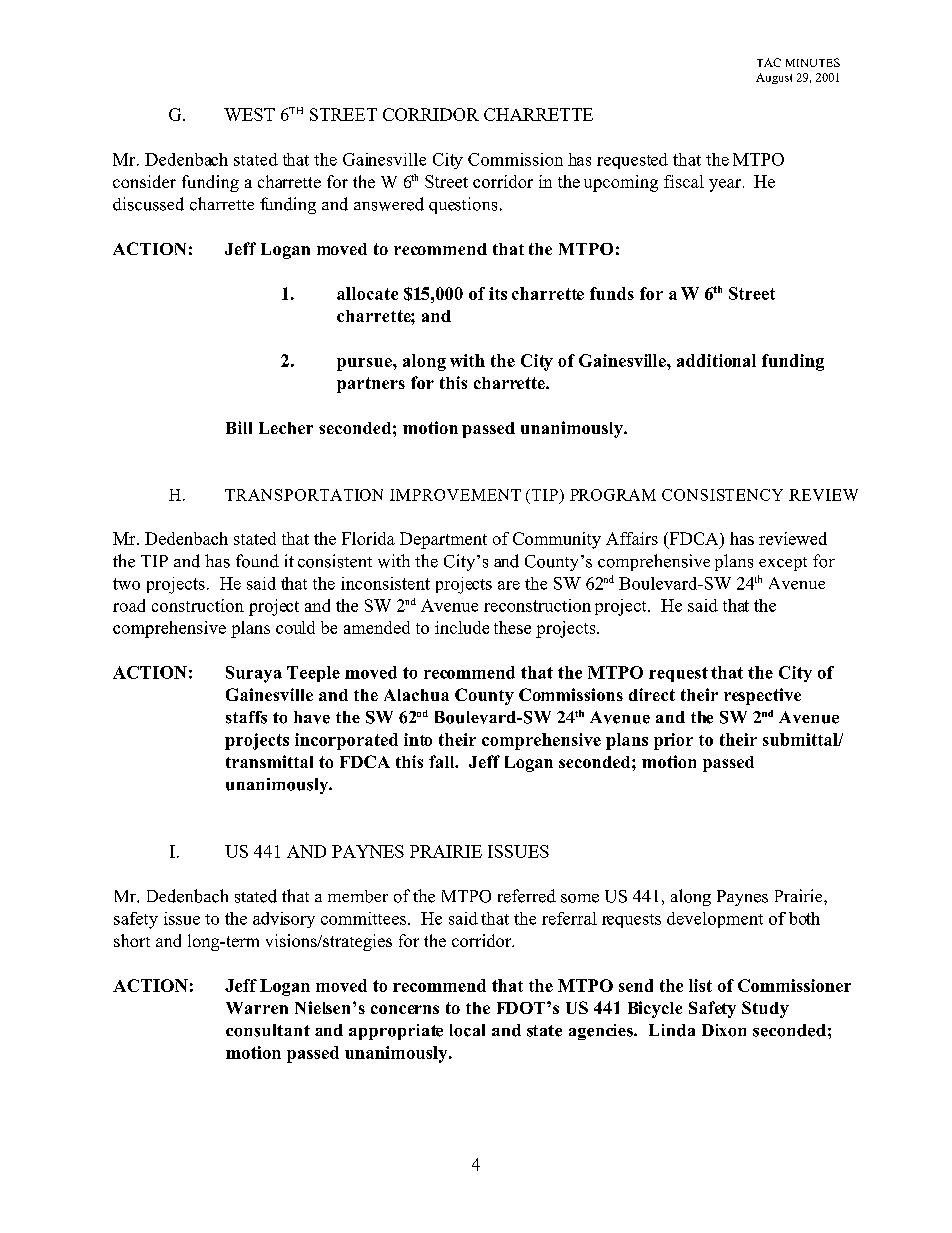 This screenshot has height=1233, width=952. What do you see at coordinates (443, 540) in the screenshot?
I see `Department` at bounding box center [443, 540].
